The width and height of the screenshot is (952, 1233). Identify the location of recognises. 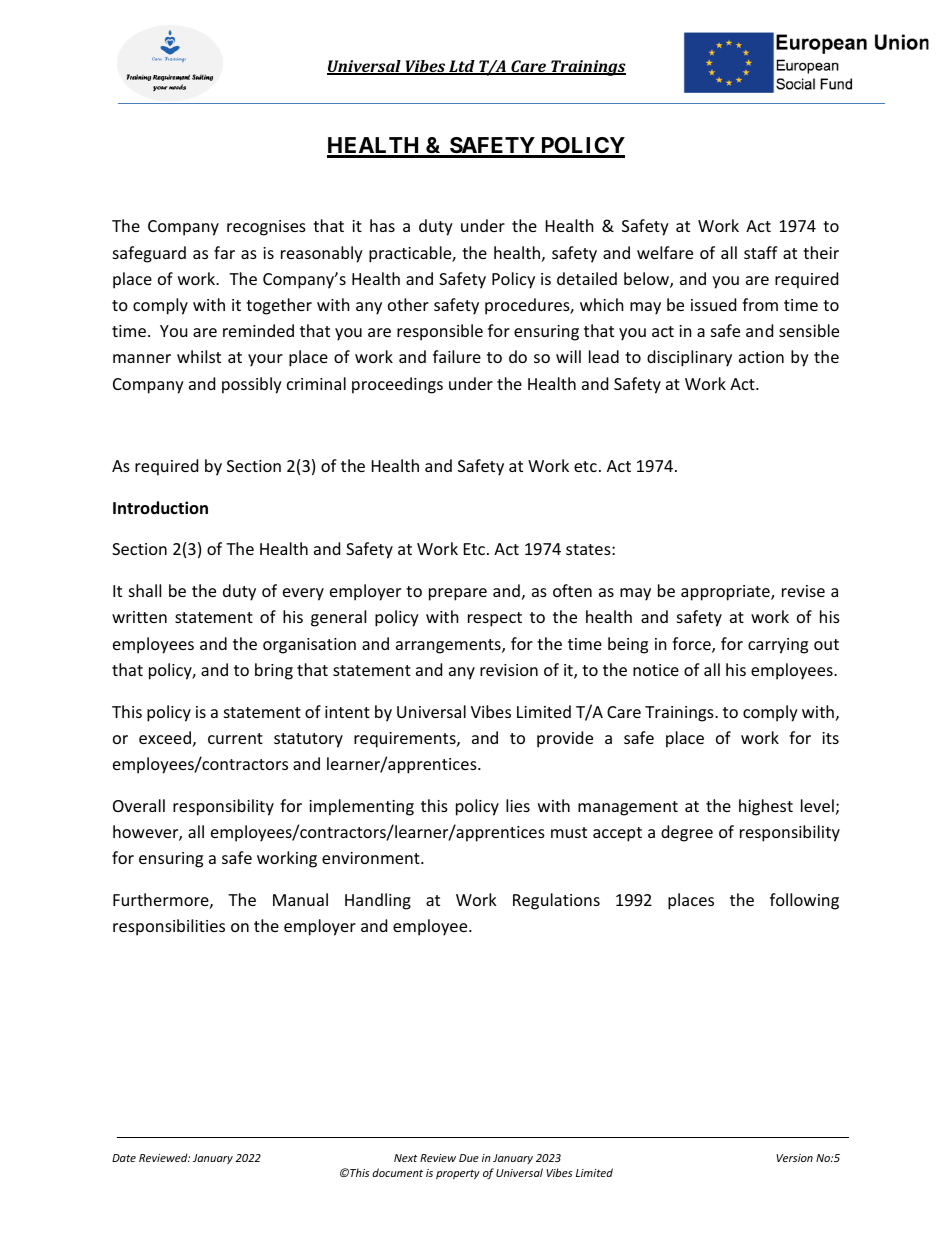
(266, 228).
